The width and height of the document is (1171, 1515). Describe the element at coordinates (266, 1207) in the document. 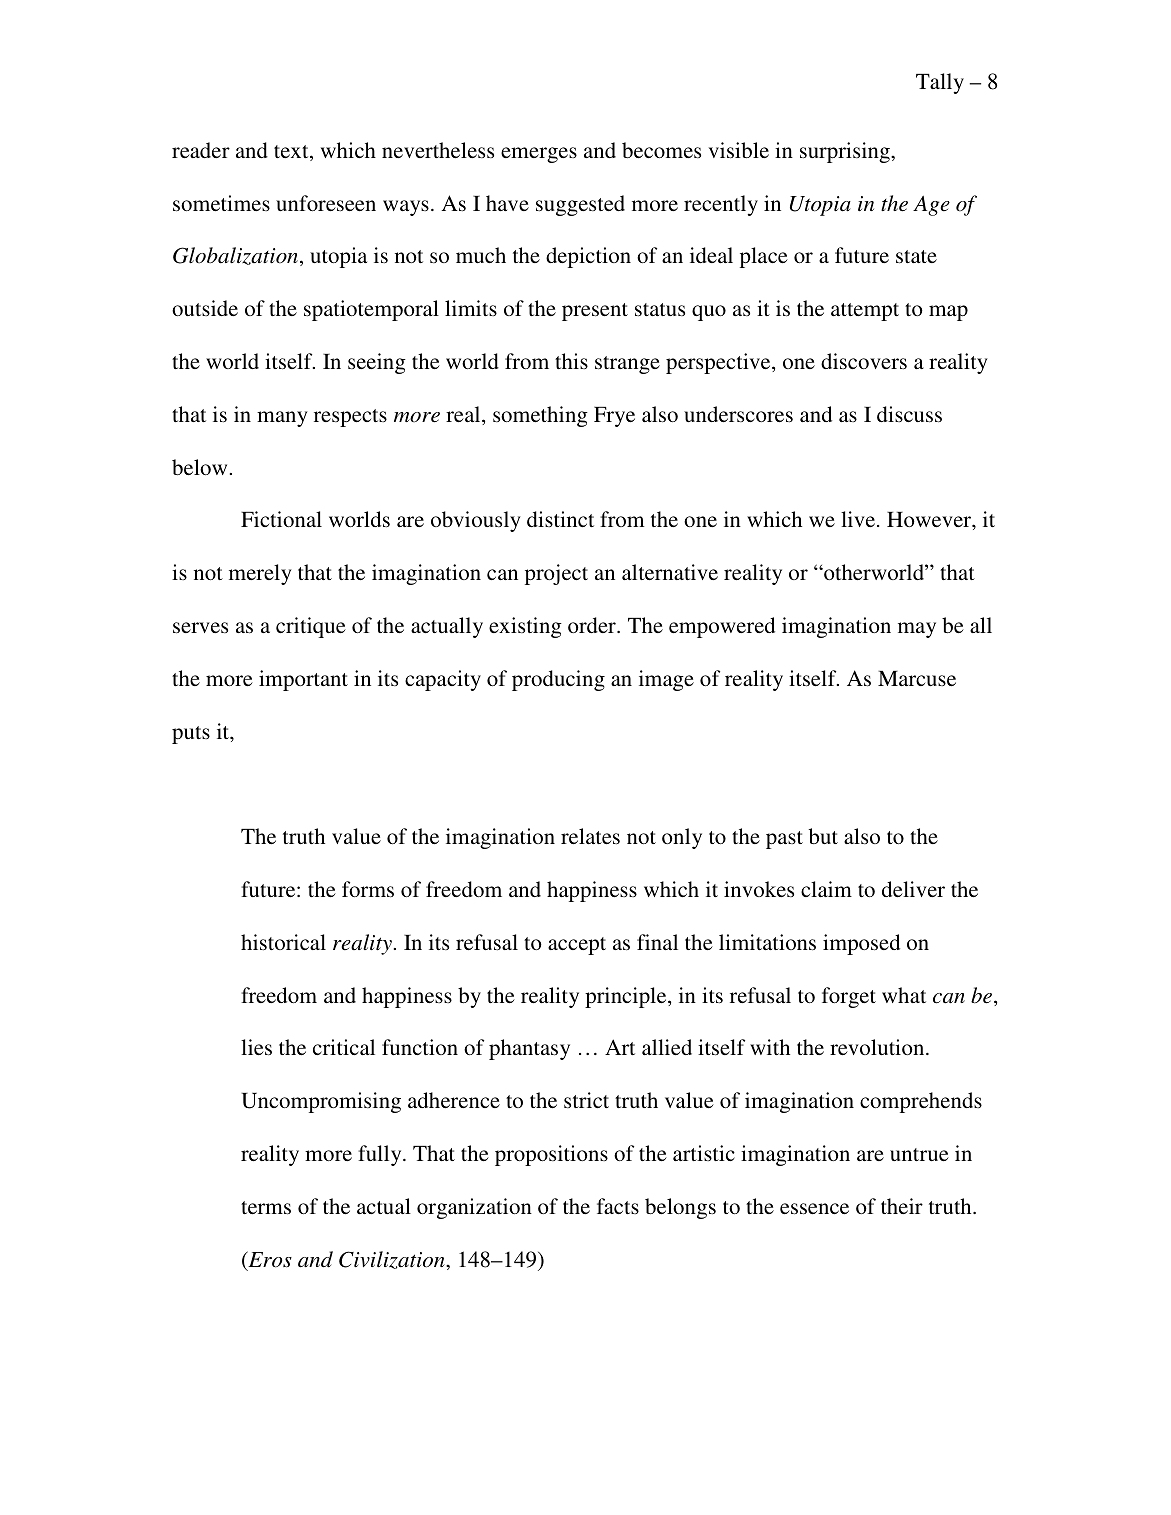

I see `terms` at that location.
